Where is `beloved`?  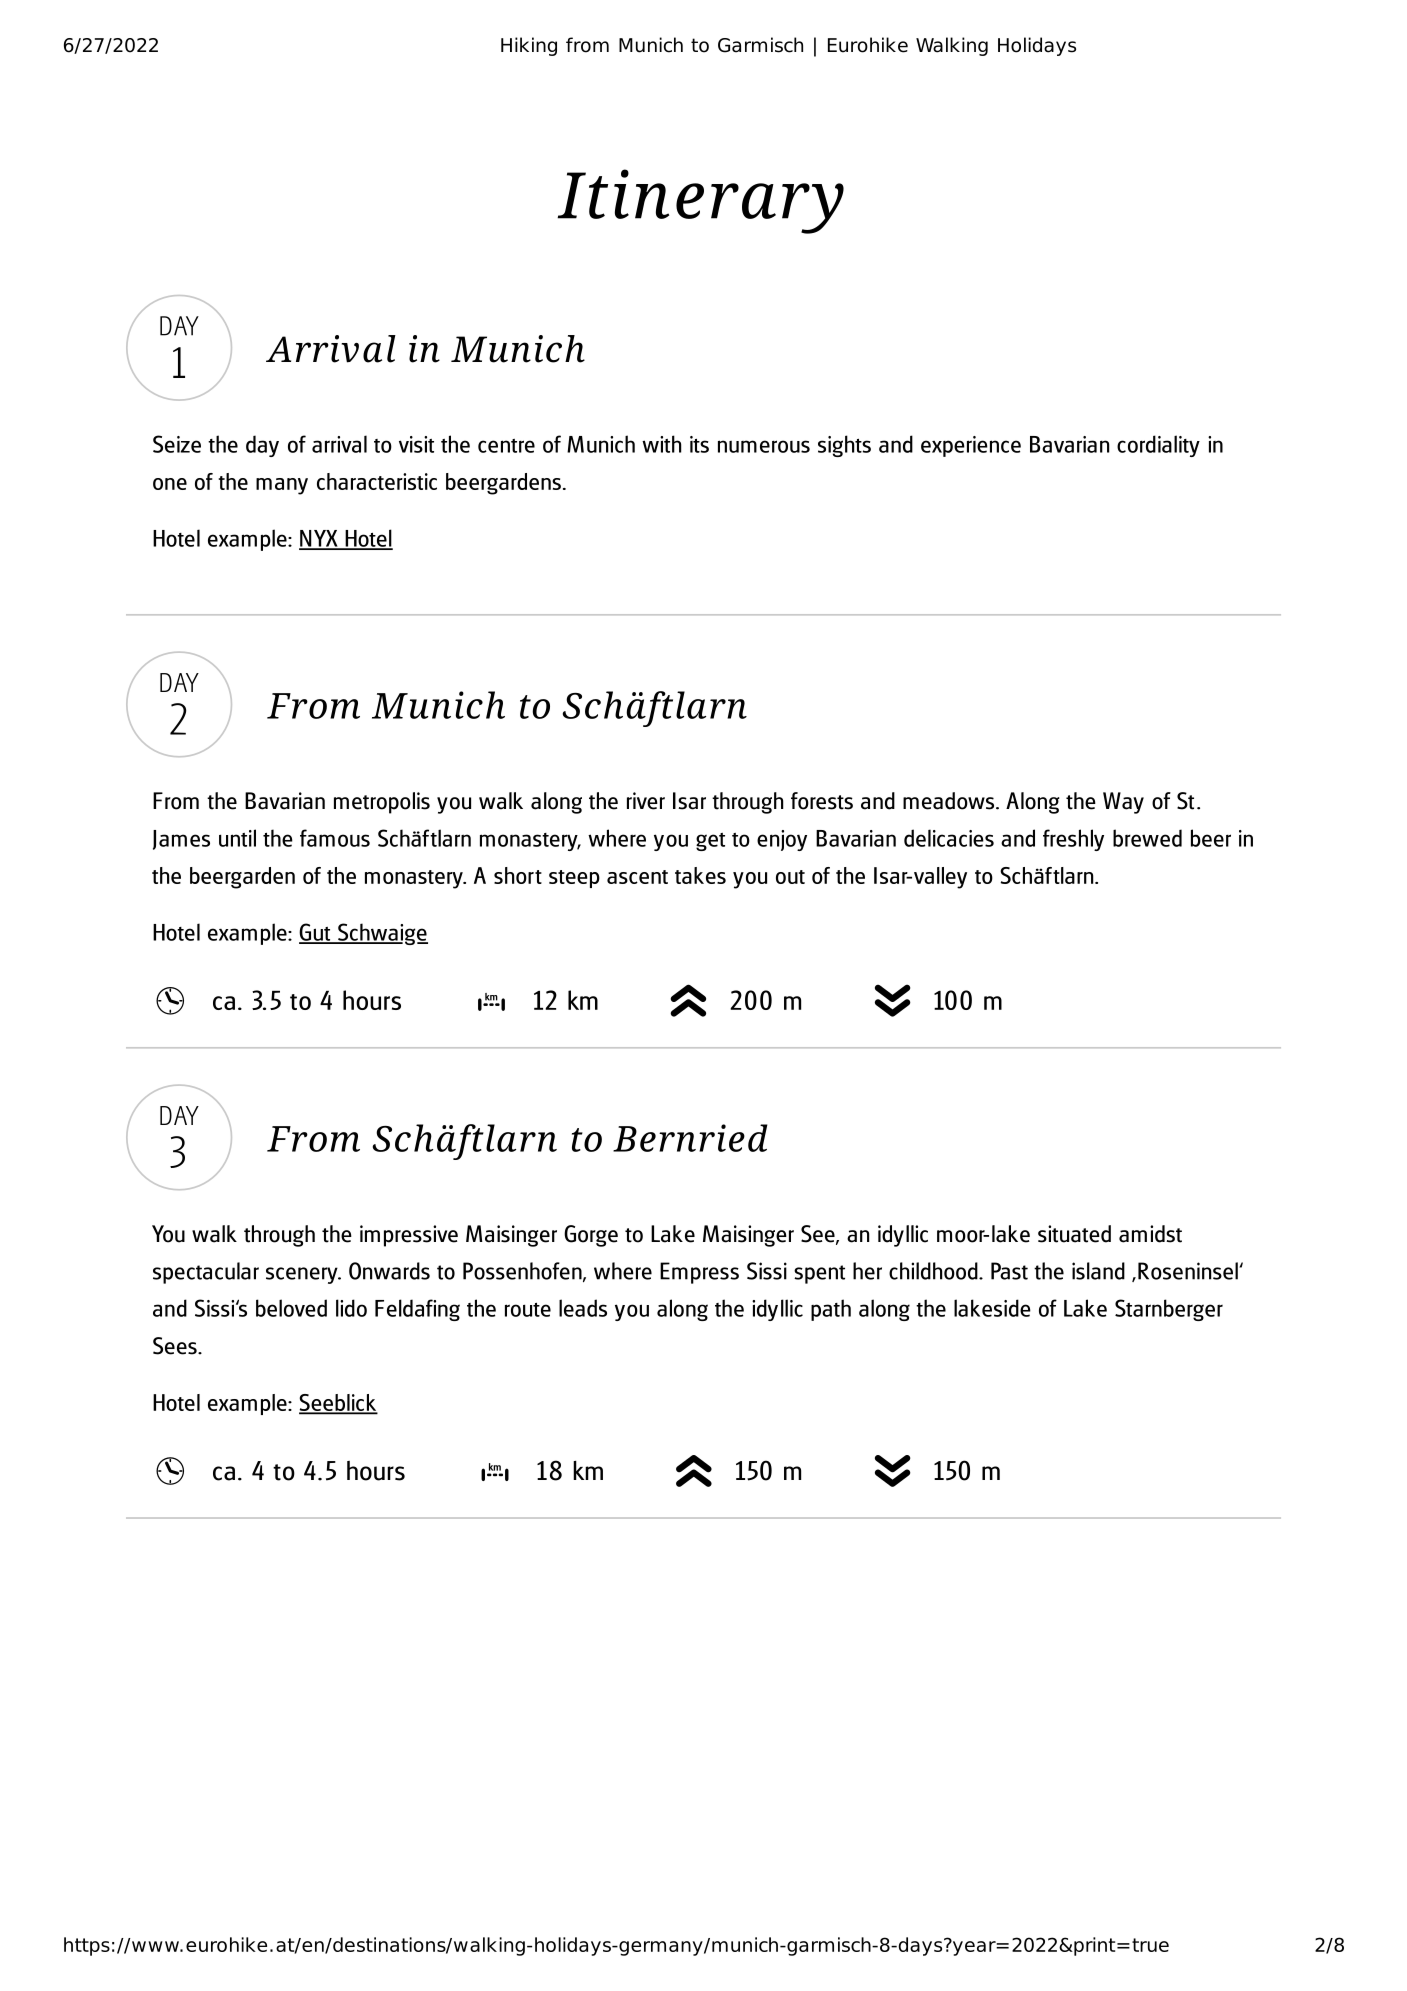 beloved is located at coordinates (291, 1308).
